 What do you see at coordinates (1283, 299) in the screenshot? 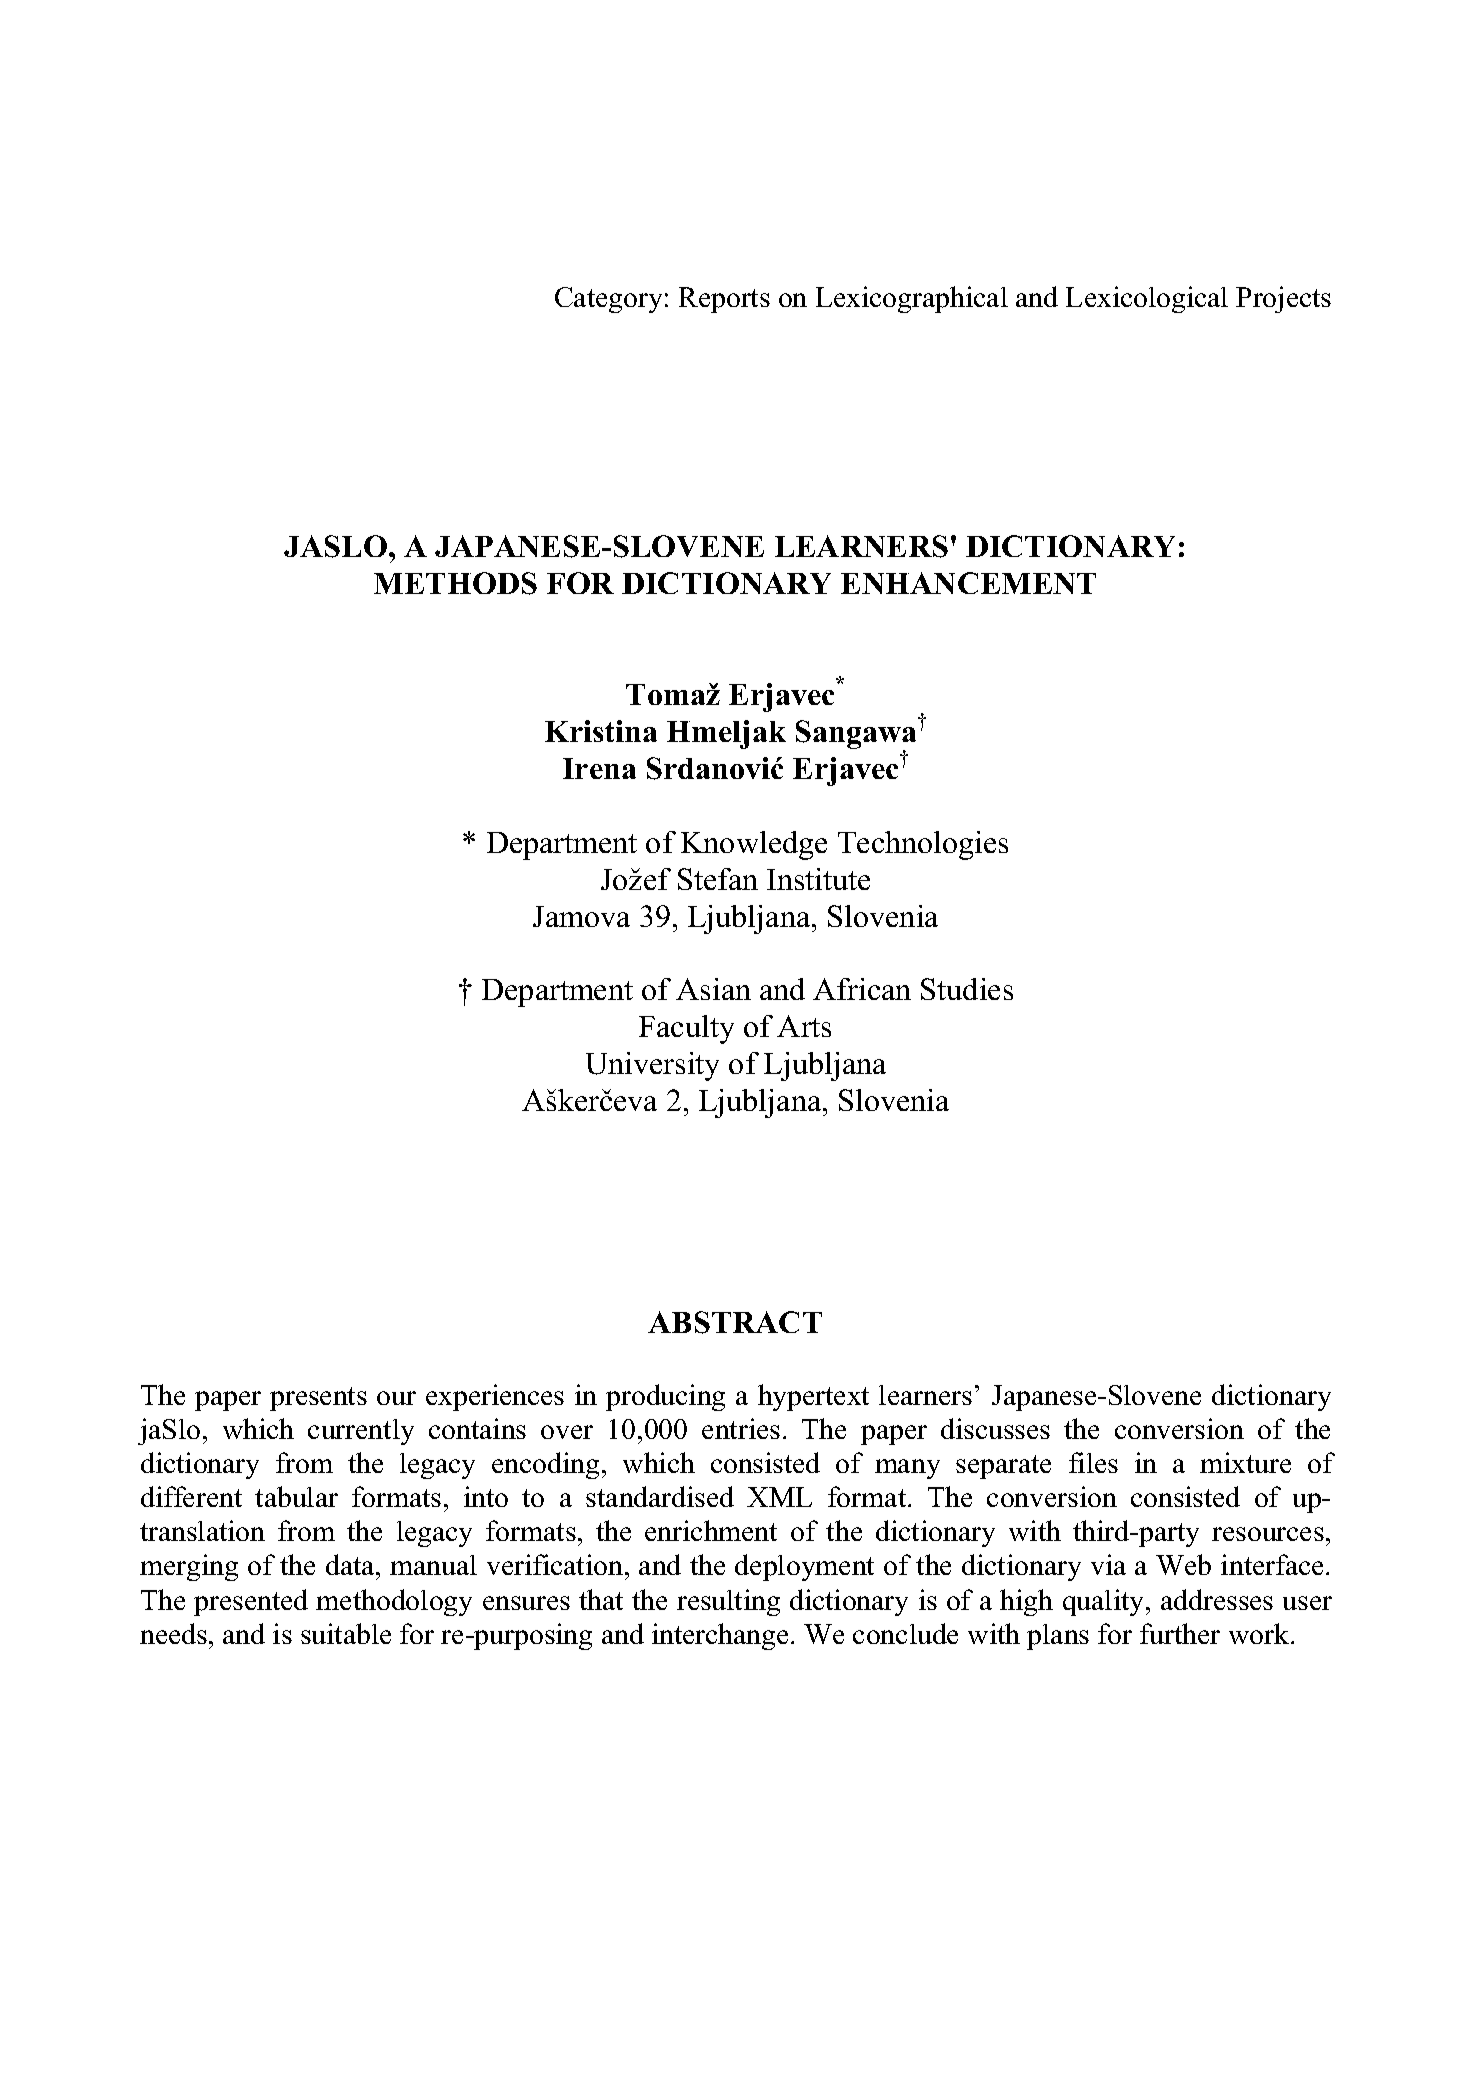
I see `Projects` at bounding box center [1283, 299].
